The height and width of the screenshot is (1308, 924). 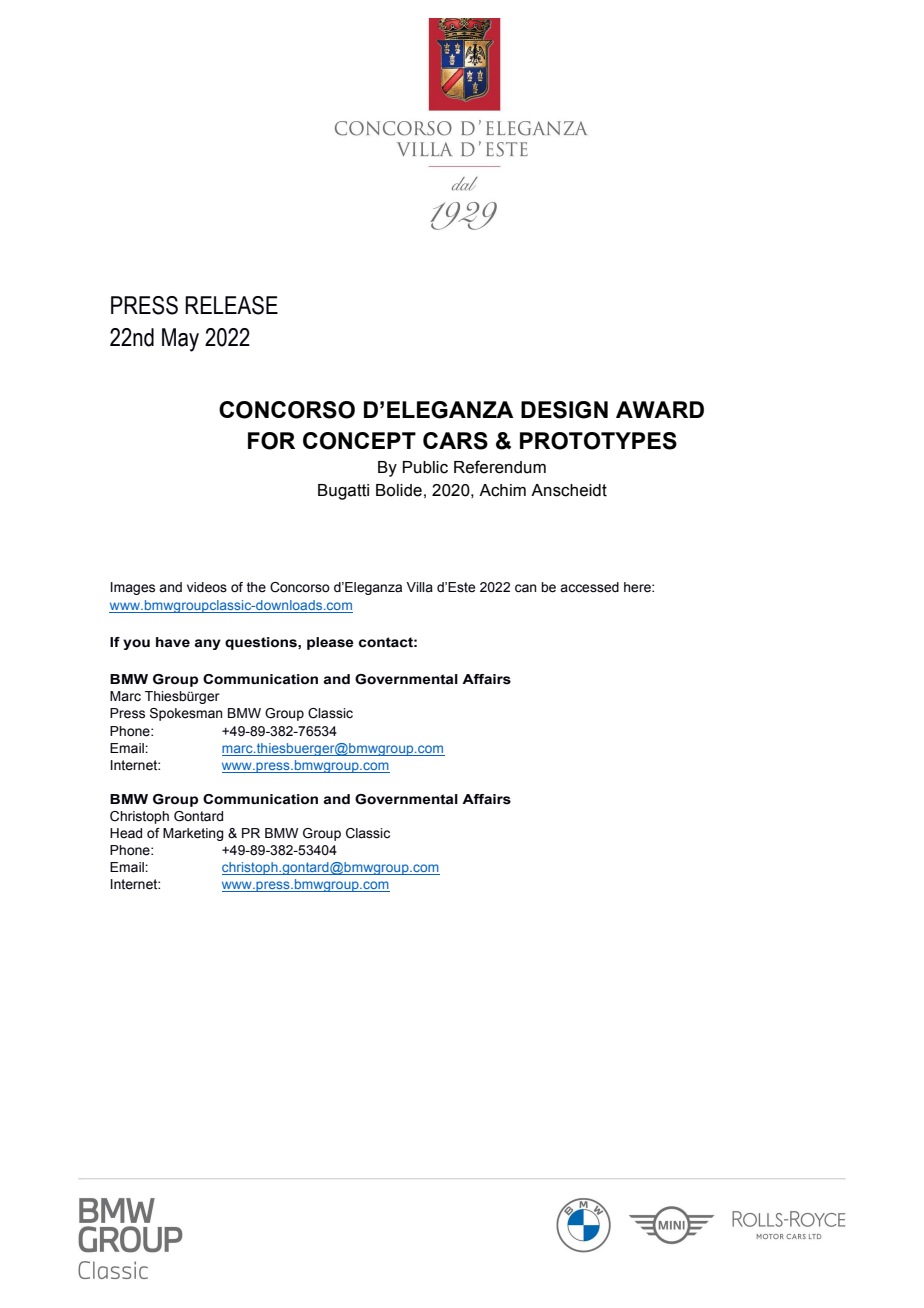 What do you see at coordinates (598, 441) in the screenshot?
I see `PROTOTYPES` at bounding box center [598, 441].
